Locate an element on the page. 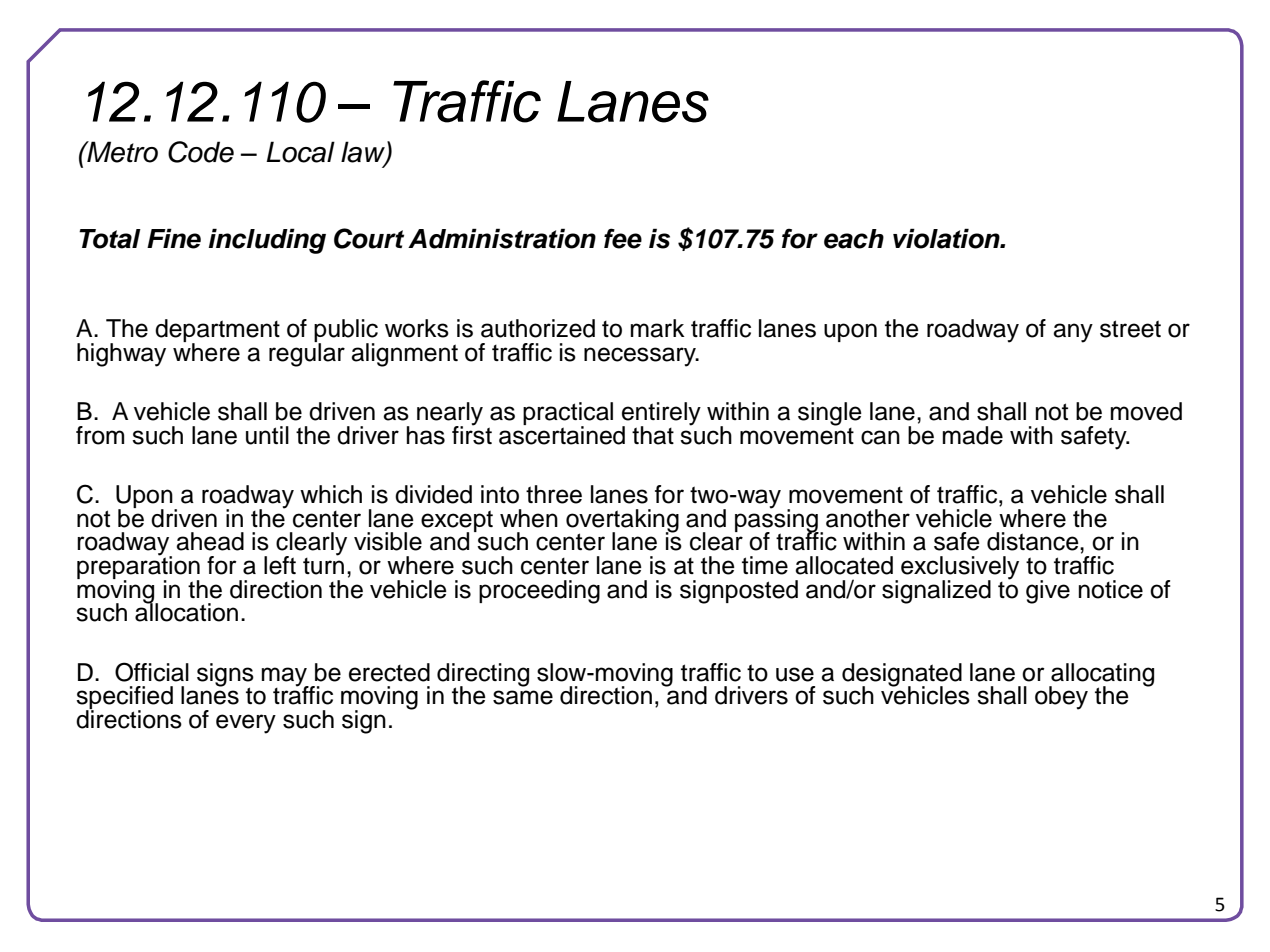  made is located at coordinates (973, 435).
